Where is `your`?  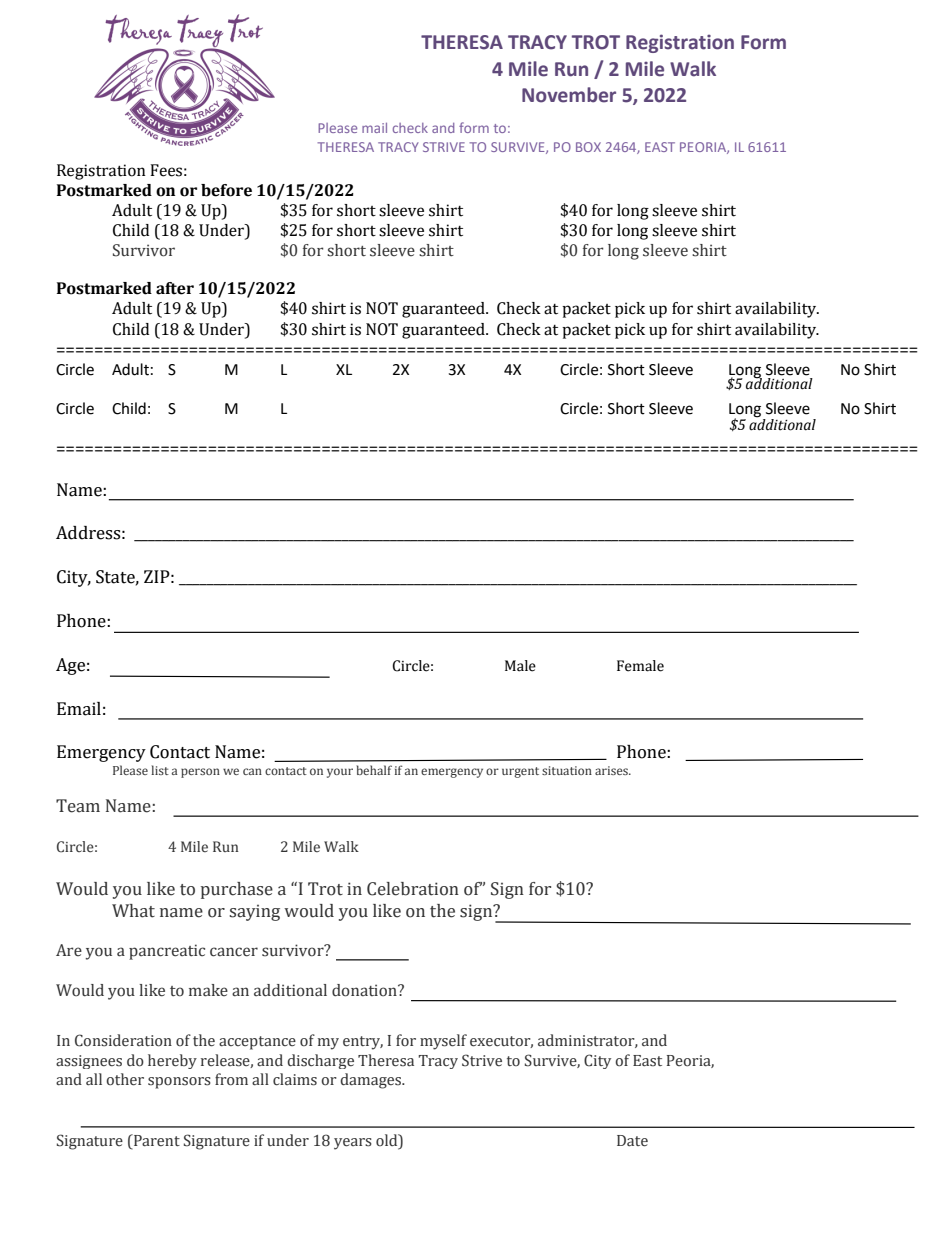
your is located at coordinates (340, 773).
